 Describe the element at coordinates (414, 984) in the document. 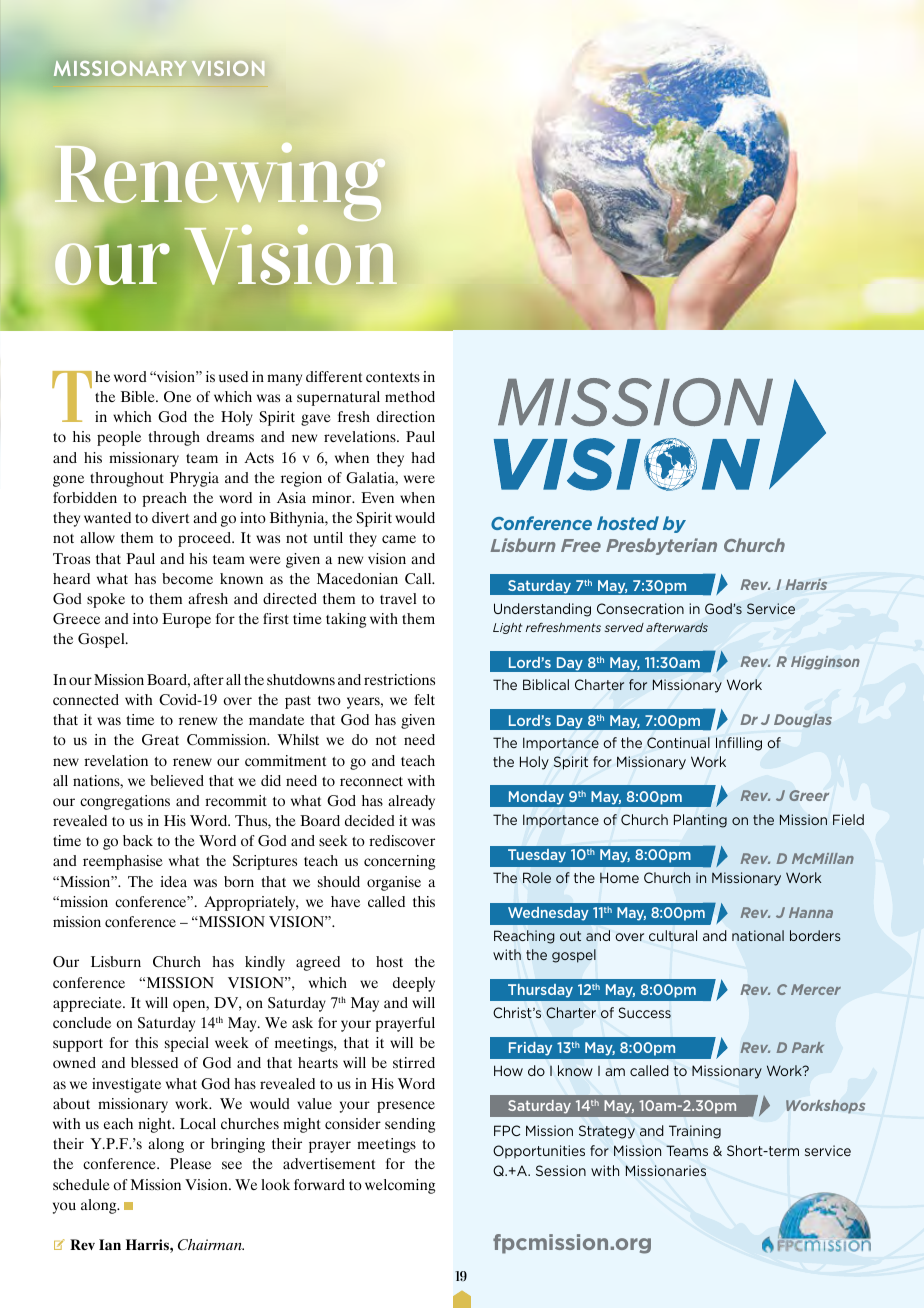

I see `deeply` at that location.
